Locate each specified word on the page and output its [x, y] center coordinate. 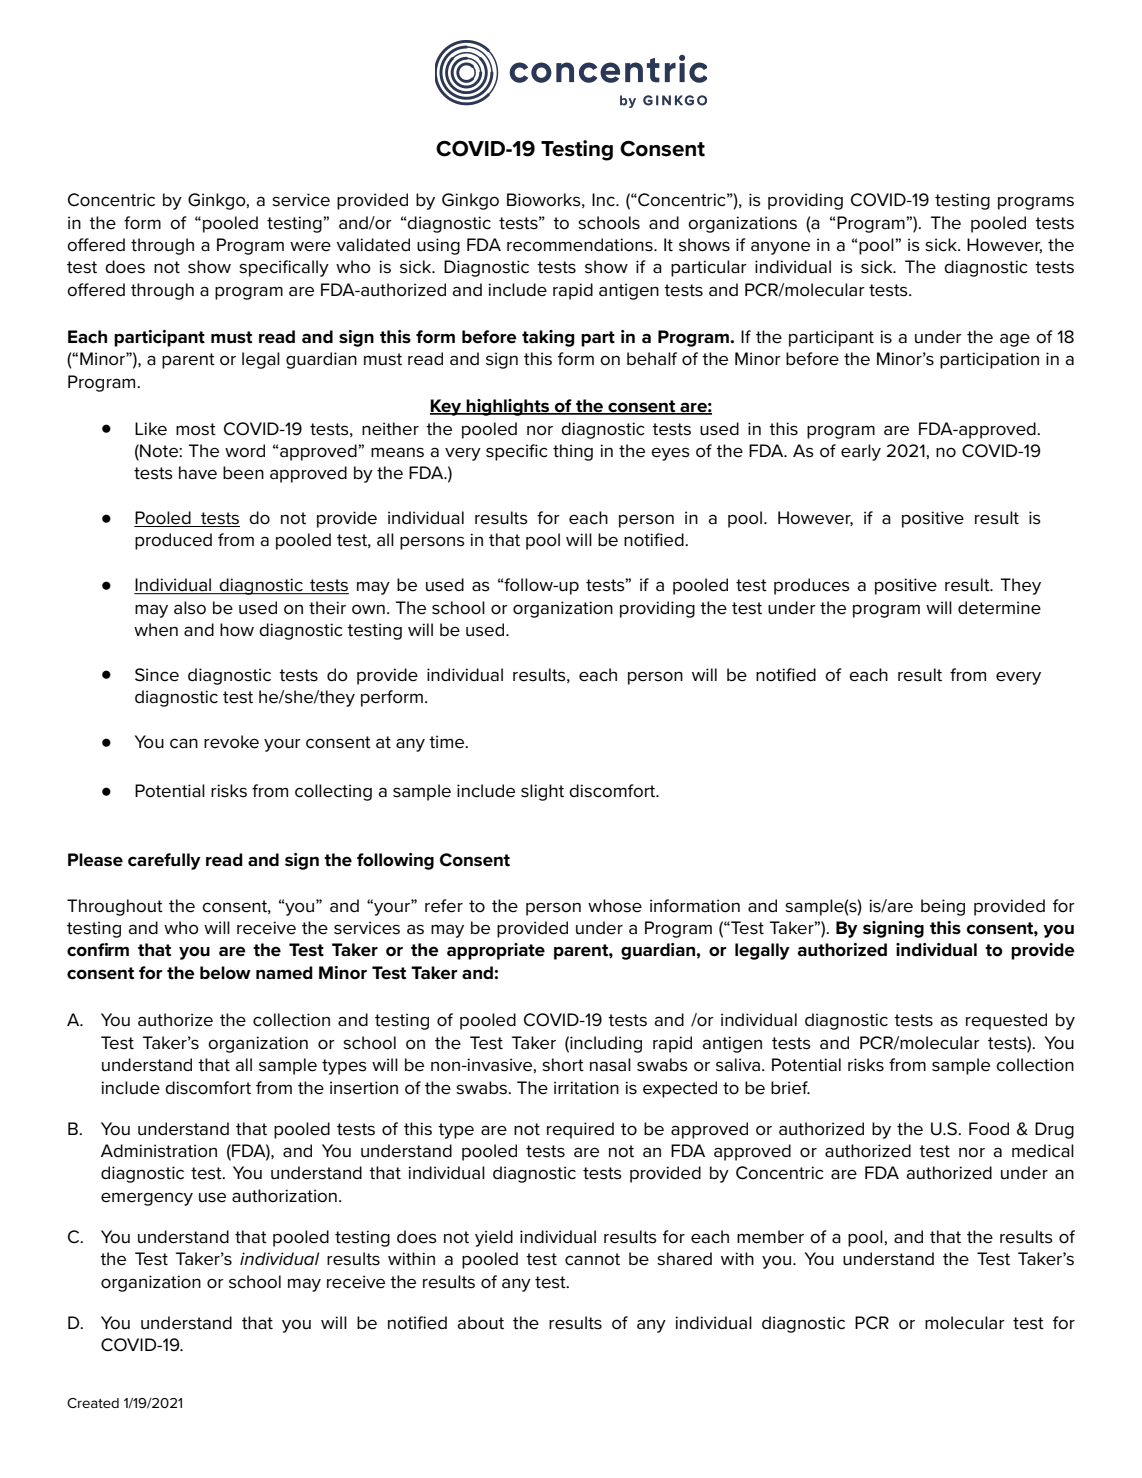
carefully [164, 861]
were [310, 246]
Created [93, 1403]
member [770, 1237]
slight [542, 792]
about [480, 1323]
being [943, 907]
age [1015, 340]
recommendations [581, 245]
